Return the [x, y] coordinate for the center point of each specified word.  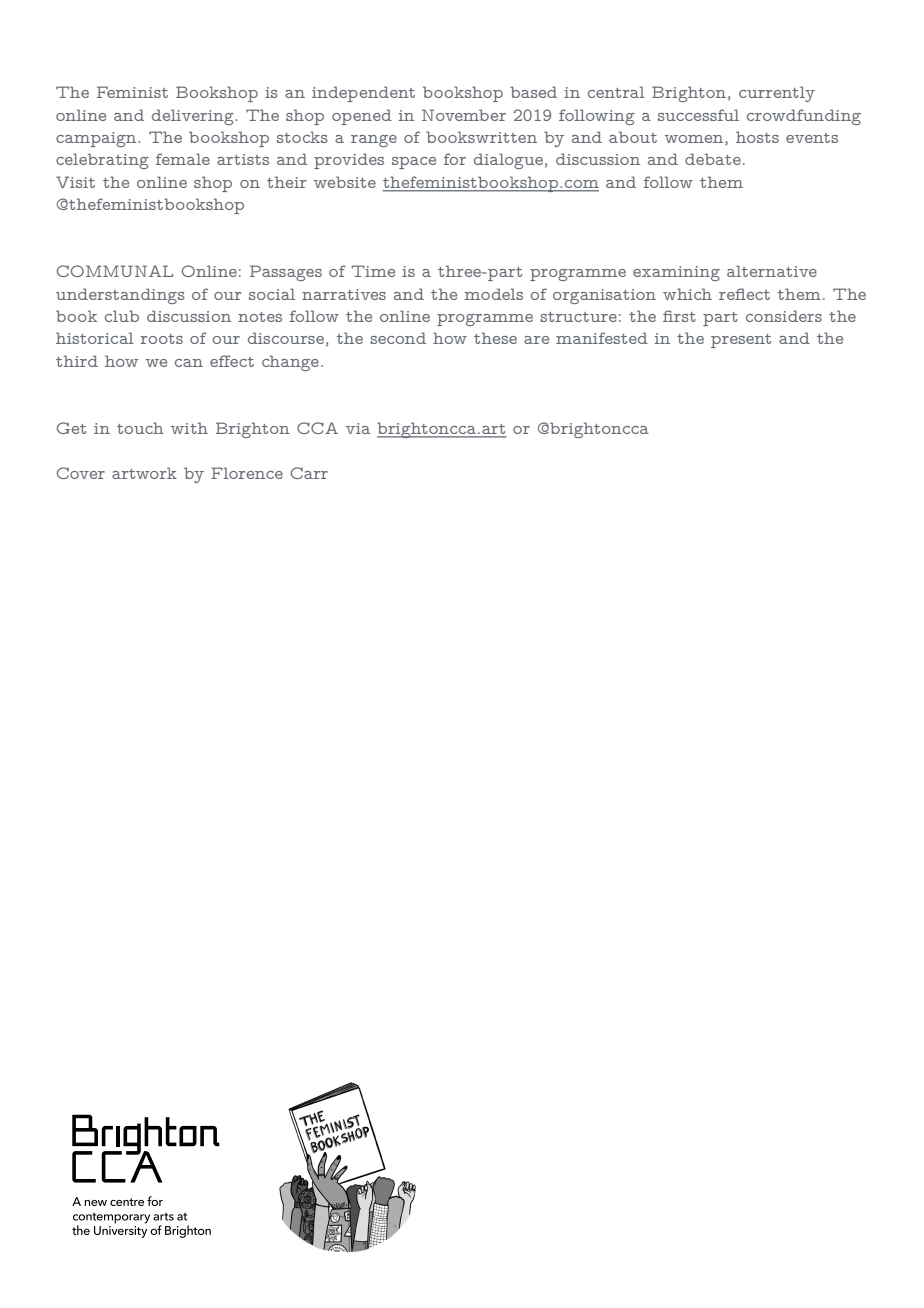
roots [161, 339]
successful [698, 115]
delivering [194, 117]
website [345, 182]
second [398, 338]
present [741, 341]
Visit [75, 182]
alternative [772, 271]
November [464, 115]
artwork [144, 473]
